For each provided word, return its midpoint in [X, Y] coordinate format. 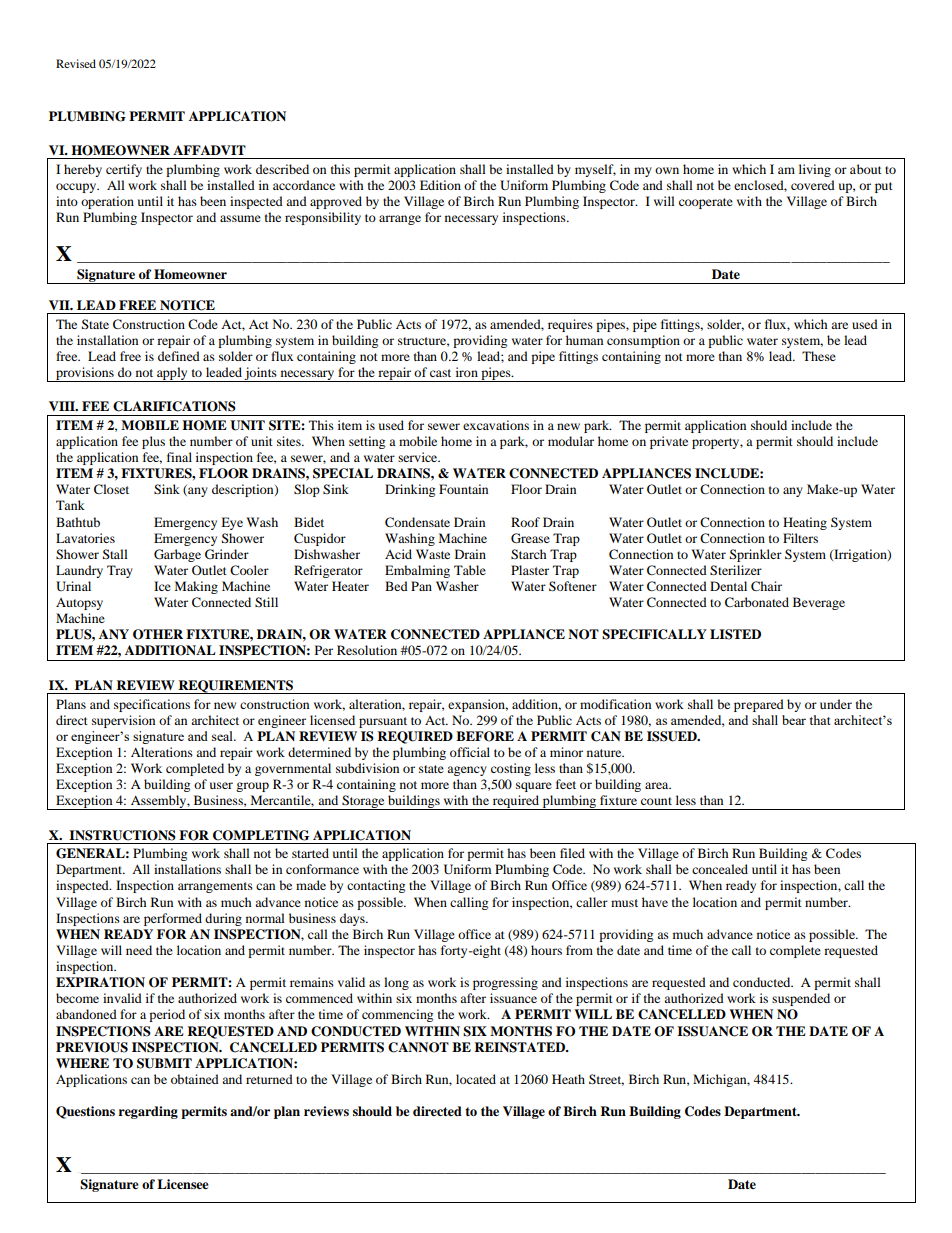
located [476, 1079]
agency [467, 771]
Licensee [183, 1184]
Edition [440, 185]
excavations [496, 425]
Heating [805, 523]
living [815, 170]
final [179, 457]
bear [794, 720]
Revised [76, 63]
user [221, 785]
